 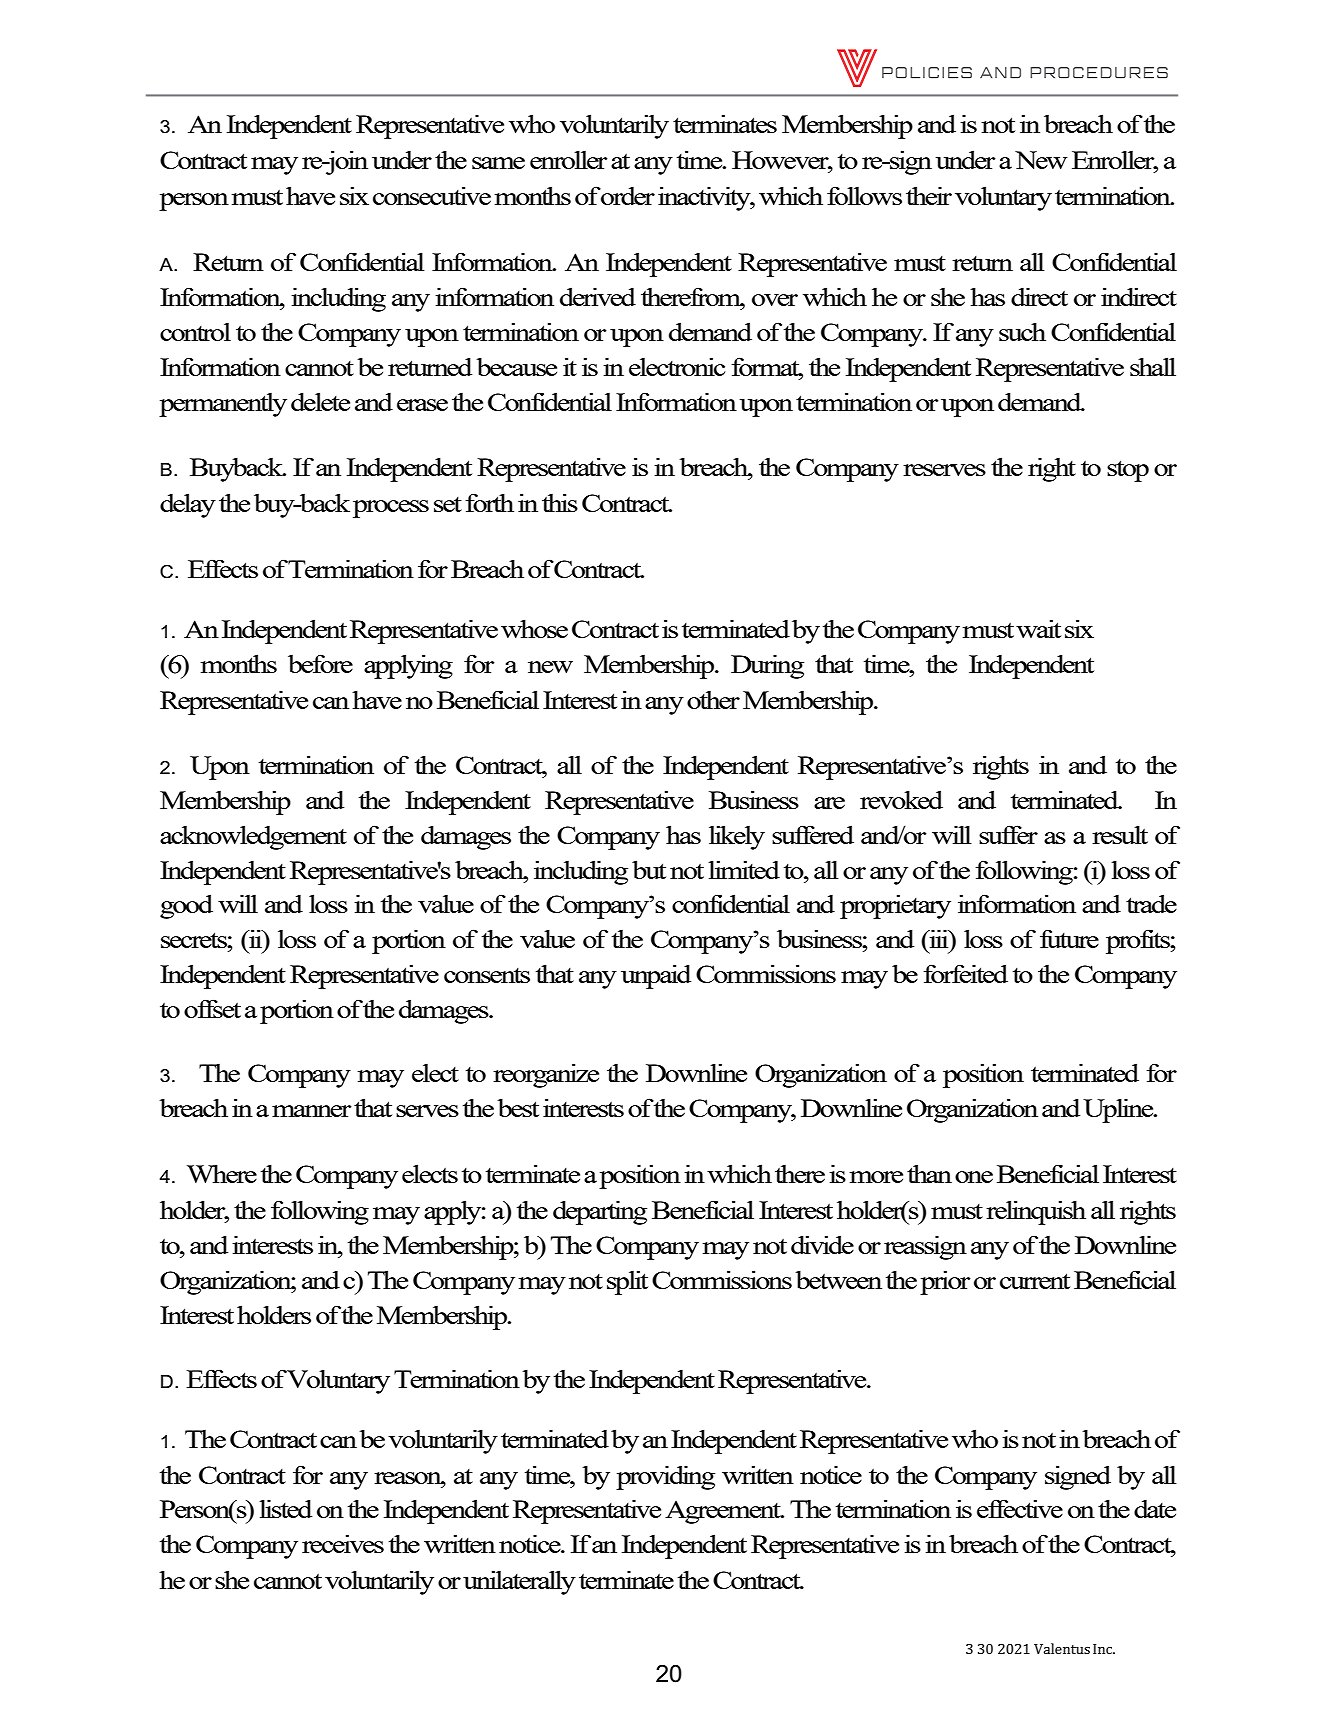 I want to click on other, so click(x=713, y=700).
